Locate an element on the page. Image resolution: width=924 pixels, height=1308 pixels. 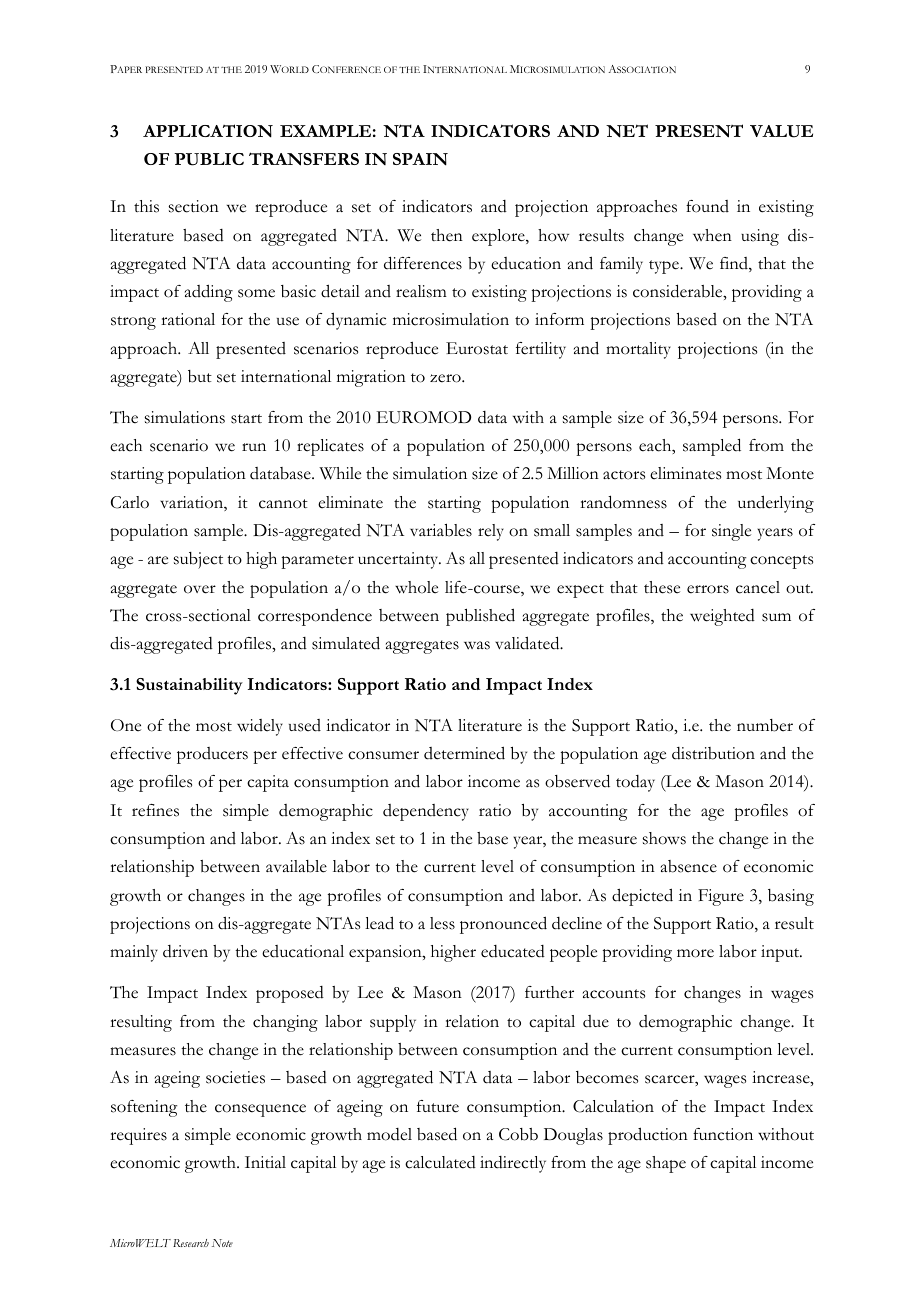
SPAIN is located at coordinates (420, 159).
